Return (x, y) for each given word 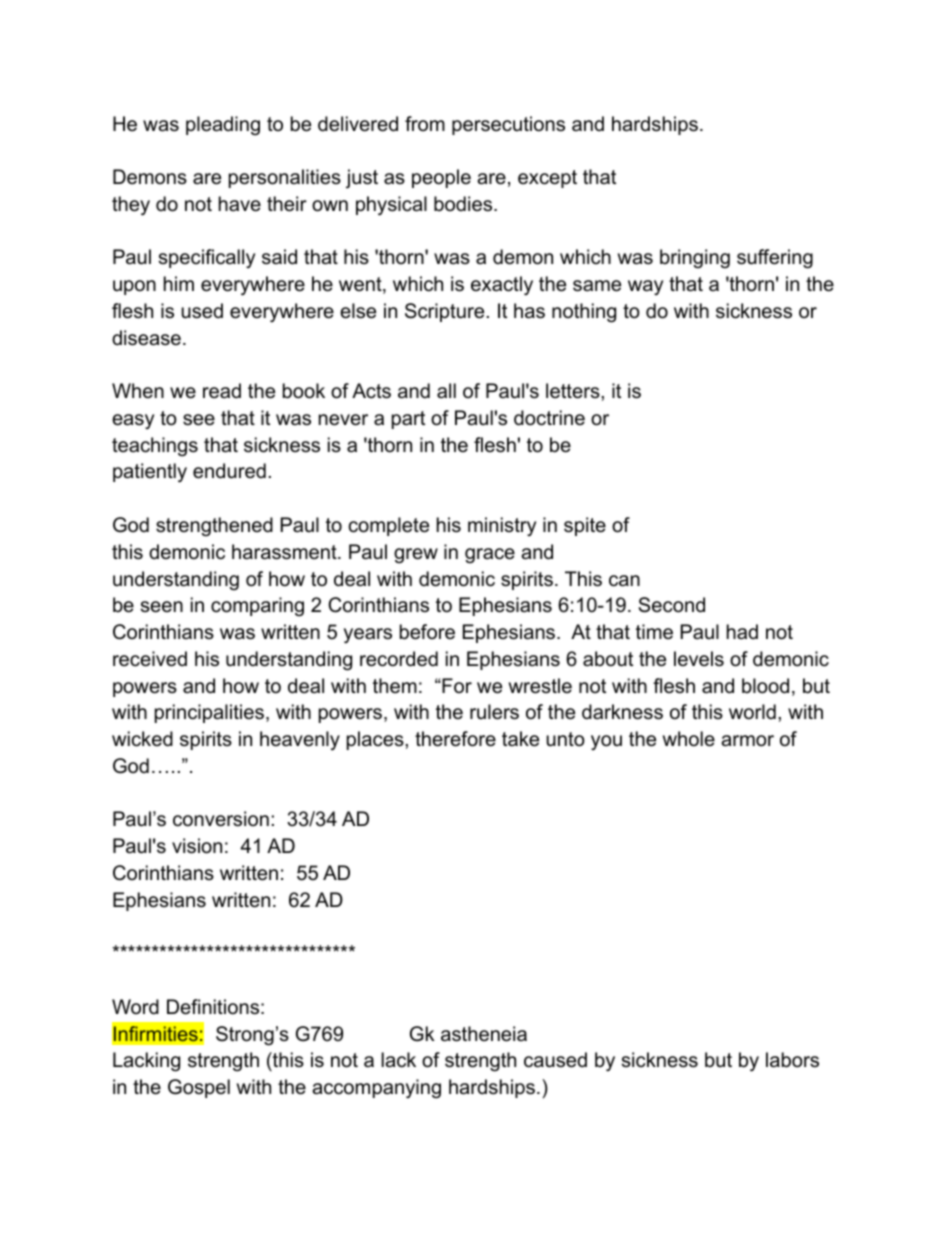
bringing (695, 259)
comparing (257, 607)
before (427, 632)
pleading (223, 126)
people (441, 178)
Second (672, 605)
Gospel (199, 1088)
